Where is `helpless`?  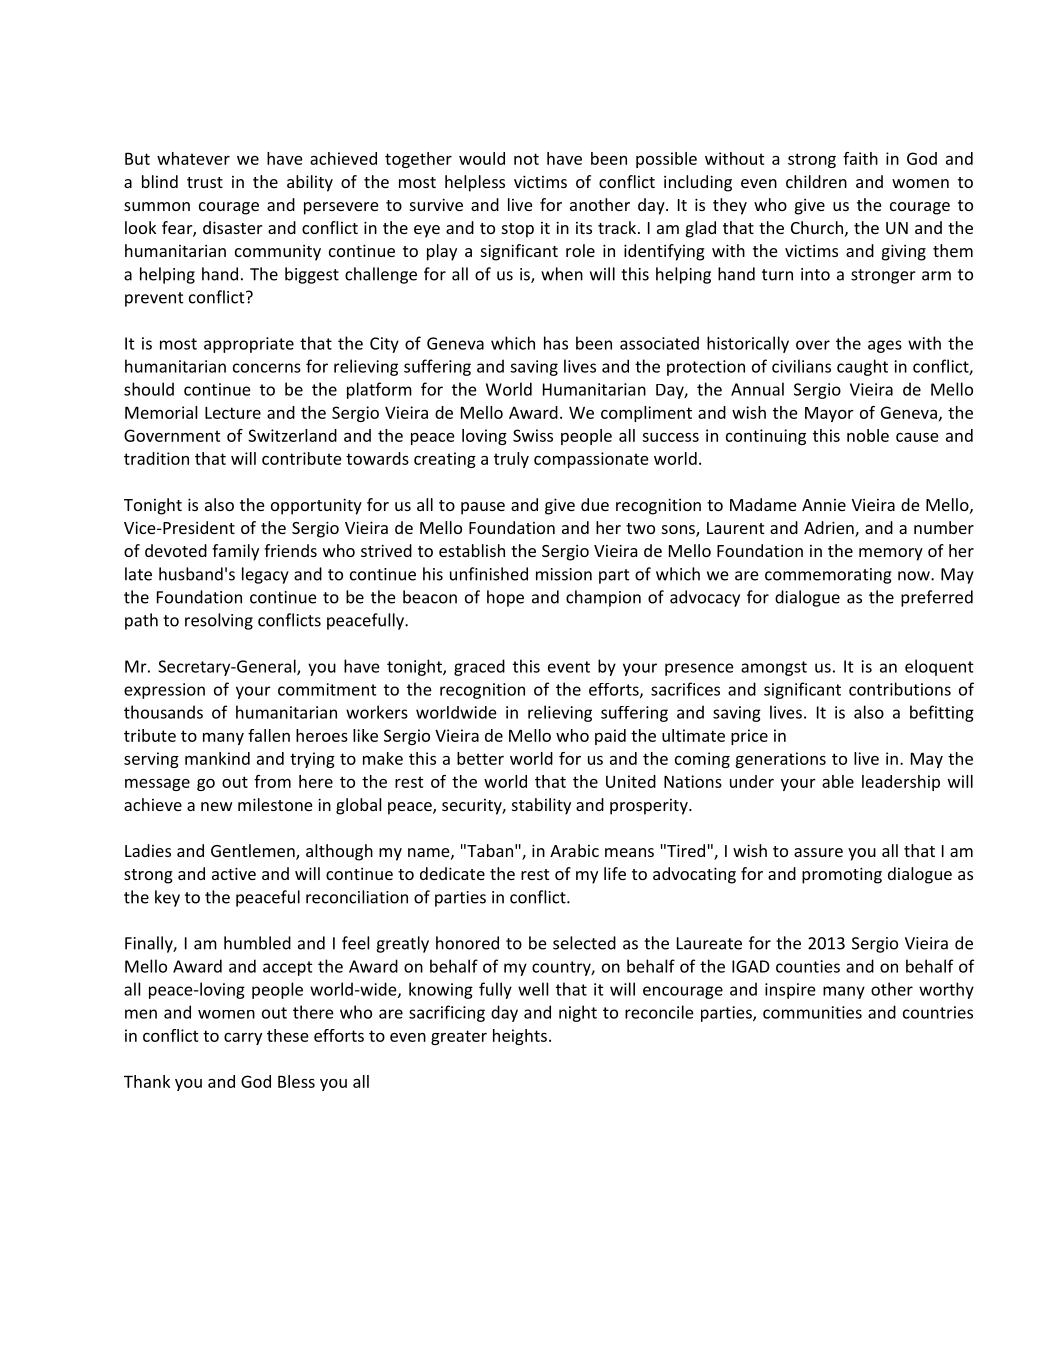
helpless is located at coordinates (475, 183).
